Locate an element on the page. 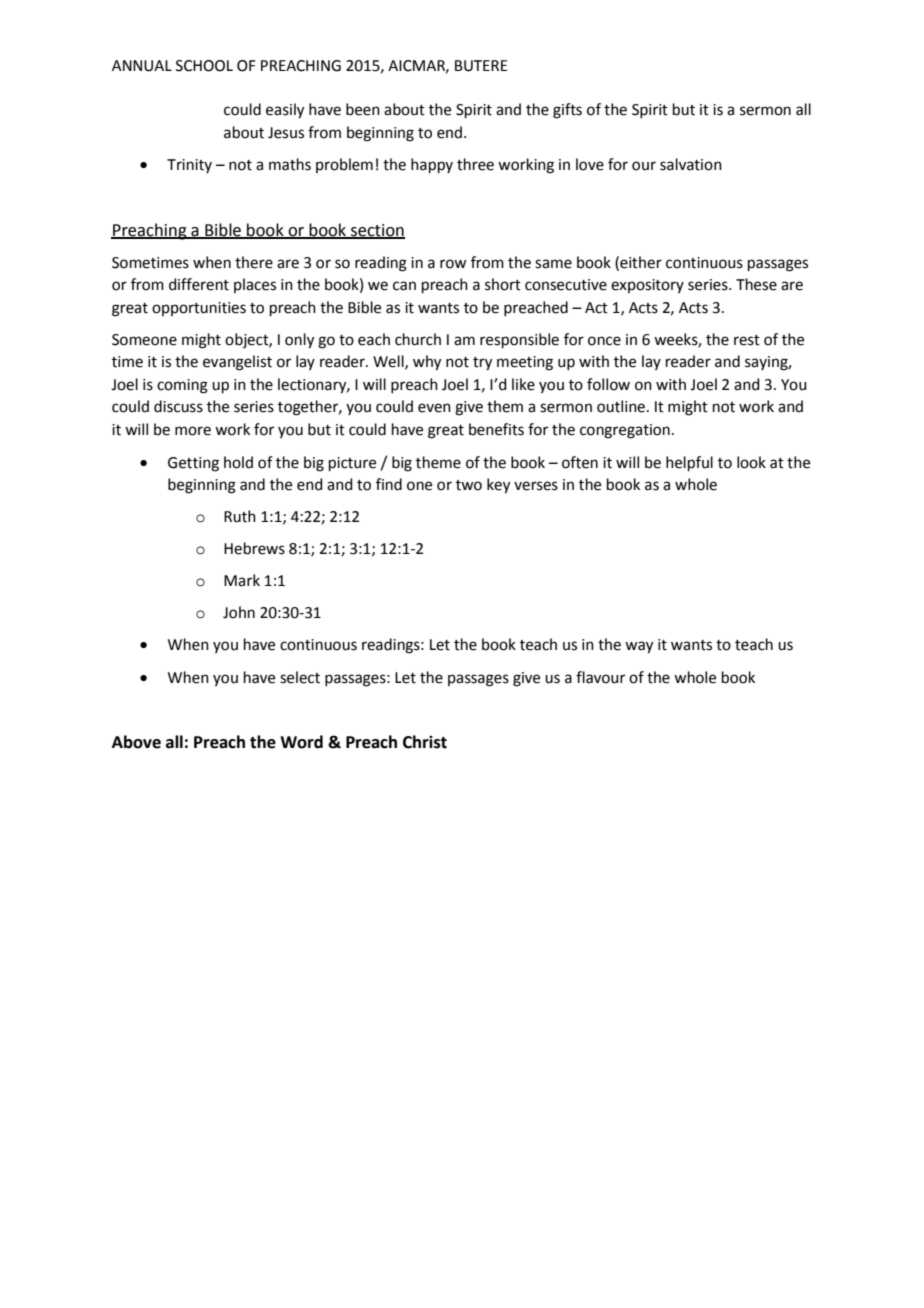  discuss is located at coordinates (178, 406).
